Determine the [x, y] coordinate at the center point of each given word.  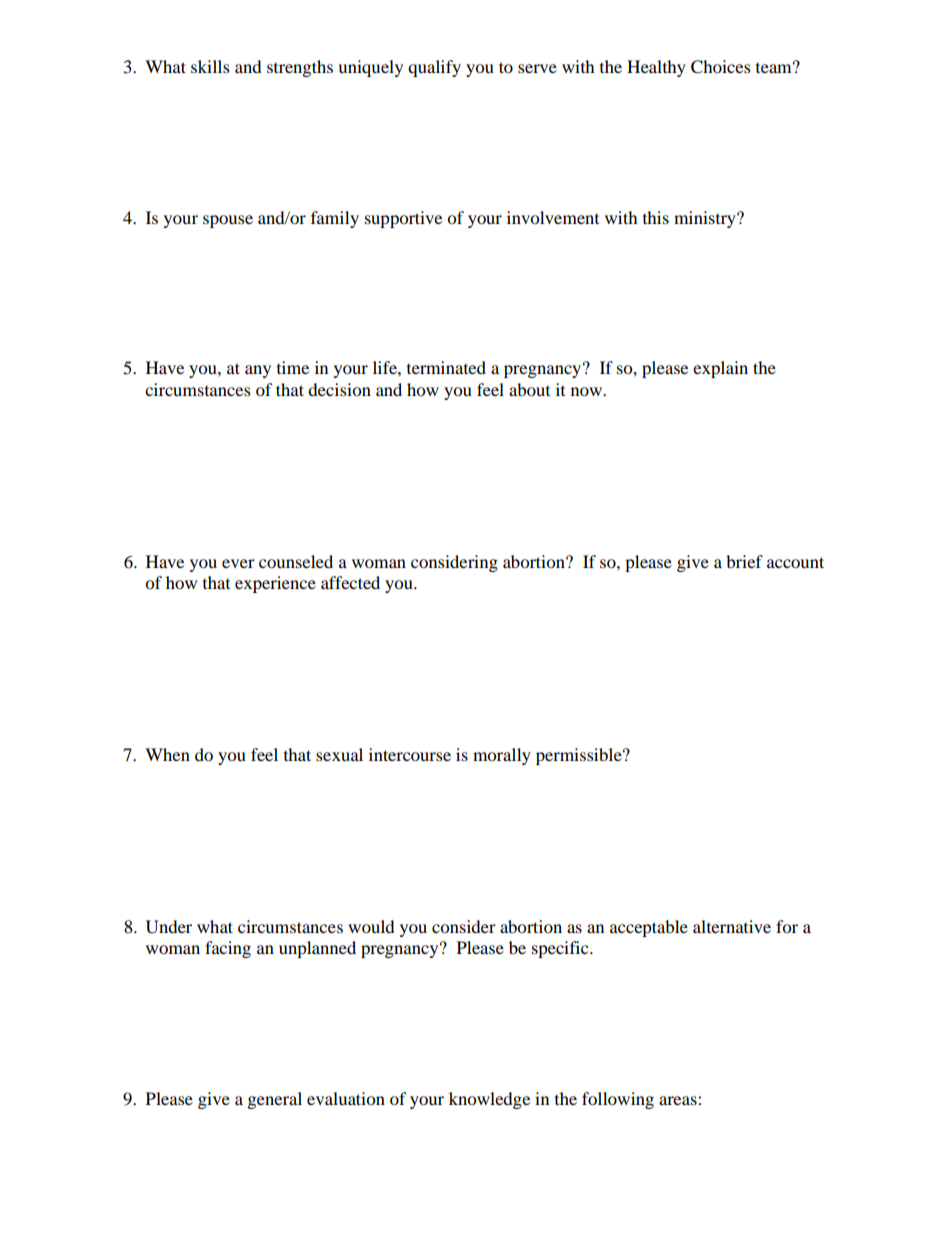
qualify [434, 68]
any [258, 371]
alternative [732, 926]
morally [502, 756]
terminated [446, 367]
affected [350, 582]
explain [720, 369]
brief [744, 561]
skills [210, 66]
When [167, 754]
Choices [721, 67]
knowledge [489, 1100]
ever [238, 563]
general [275, 1100]
